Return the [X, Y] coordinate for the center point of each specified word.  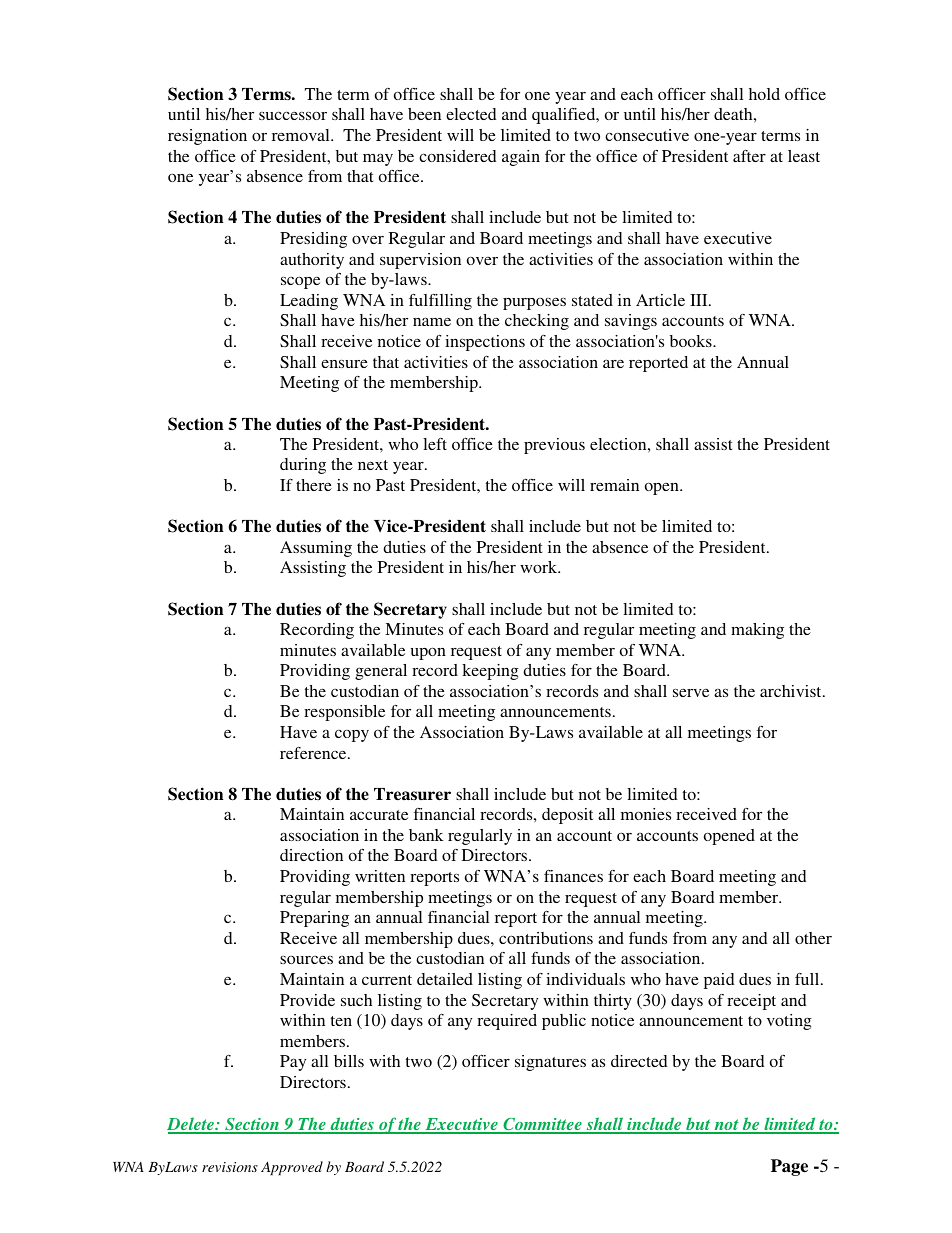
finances [573, 876]
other [813, 938]
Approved [292, 1168]
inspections [485, 343]
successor [293, 115]
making [757, 631]
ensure [344, 363]
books [692, 341]
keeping [490, 672]
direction [311, 855]
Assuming [316, 549]
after [749, 156]
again [521, 158]
